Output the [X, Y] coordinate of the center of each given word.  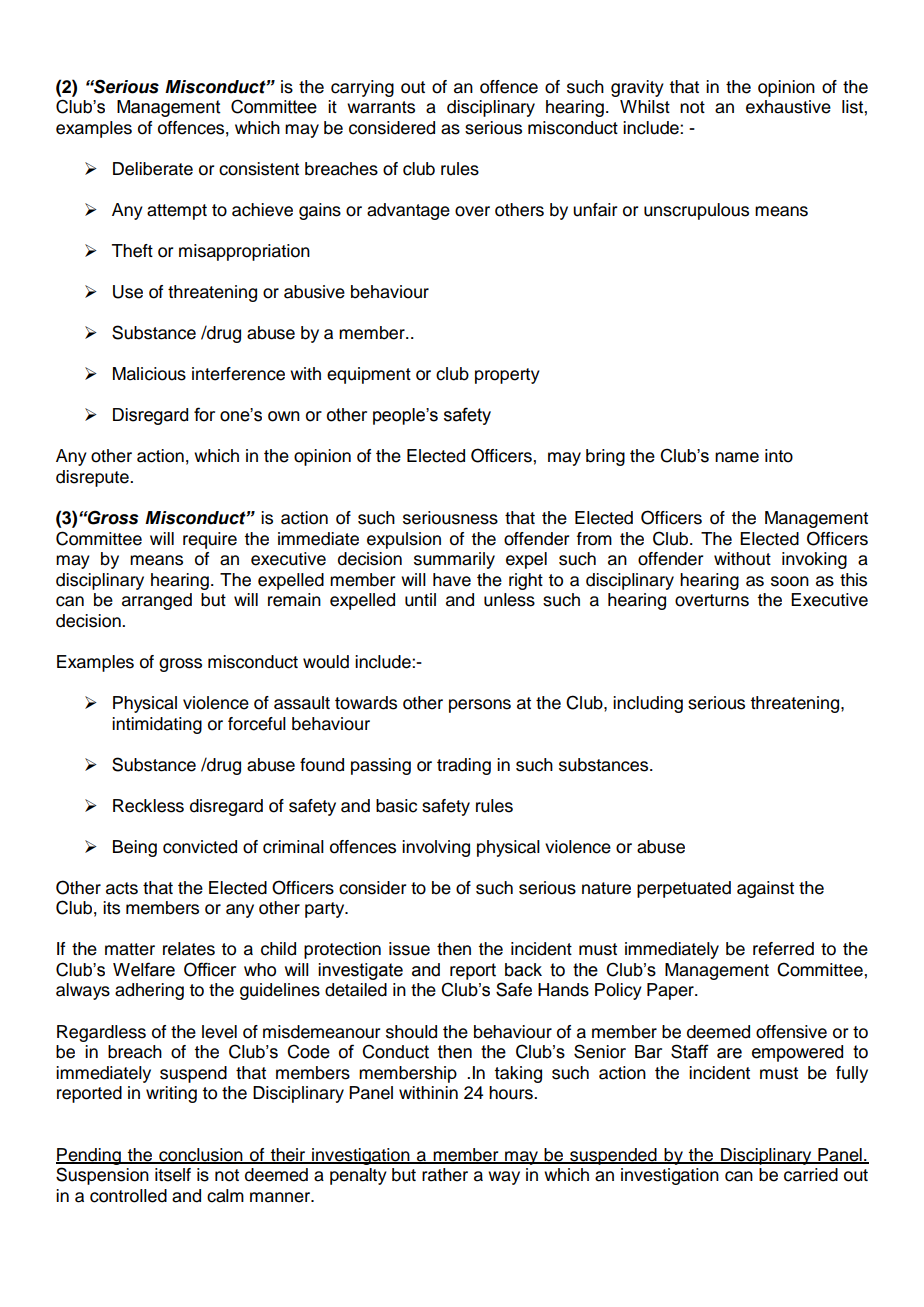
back [523, 970]
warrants [381, 107]
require [210, 540]
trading [464, 766]
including [648, 704]
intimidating [157, 725]
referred [783, 949]
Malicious [149, 374]
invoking [814, 560]
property [507, 376]
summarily [454, 560]
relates [189, 949]
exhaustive [788, 107]
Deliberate [153, 169]
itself [173, 1175]
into [779, 456]
